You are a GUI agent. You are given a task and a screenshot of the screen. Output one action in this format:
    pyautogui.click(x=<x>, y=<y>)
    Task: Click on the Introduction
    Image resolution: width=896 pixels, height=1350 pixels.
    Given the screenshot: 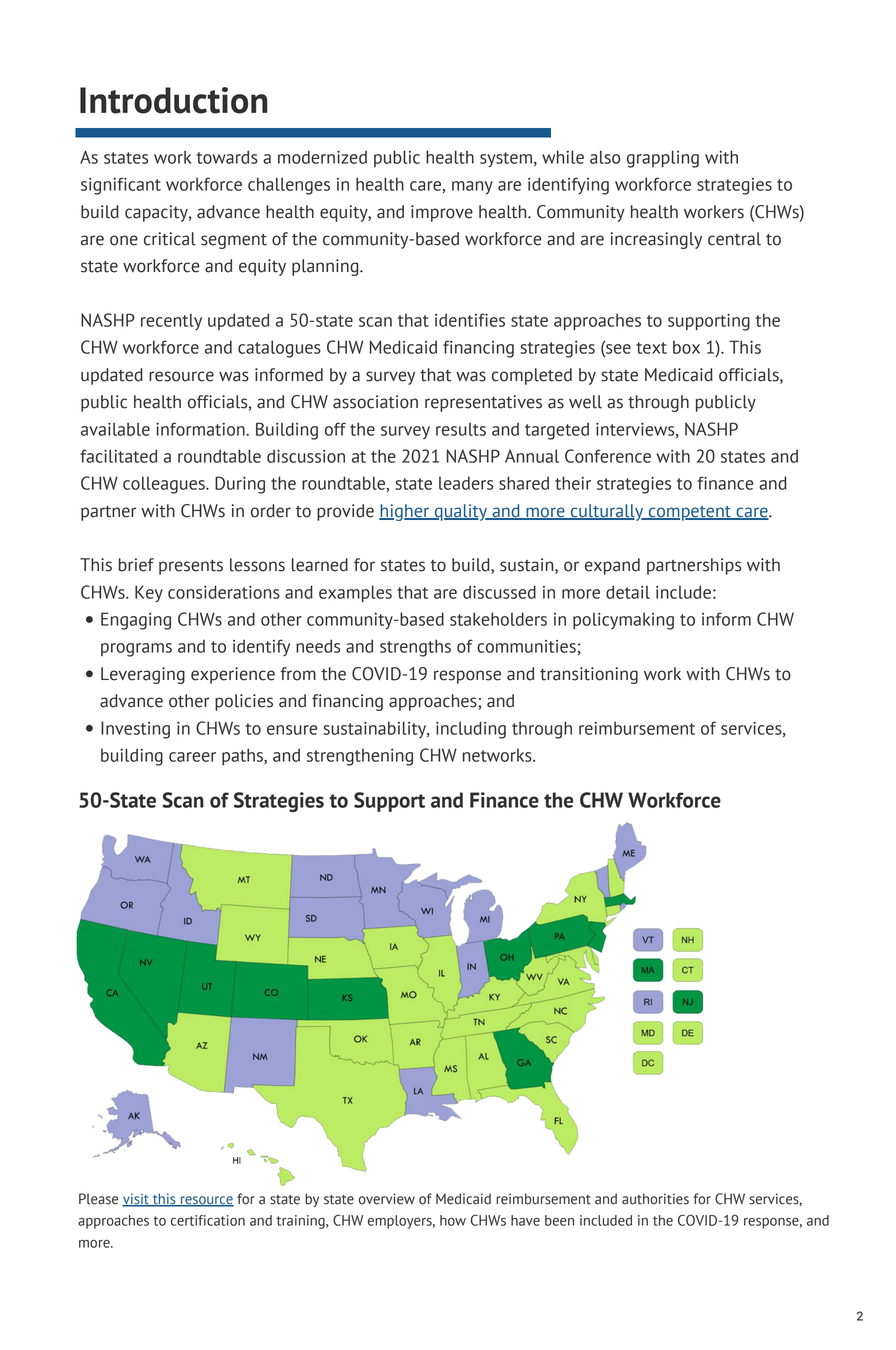 What is the action you would take?
    pyautogui.click(x=174, y=100)
